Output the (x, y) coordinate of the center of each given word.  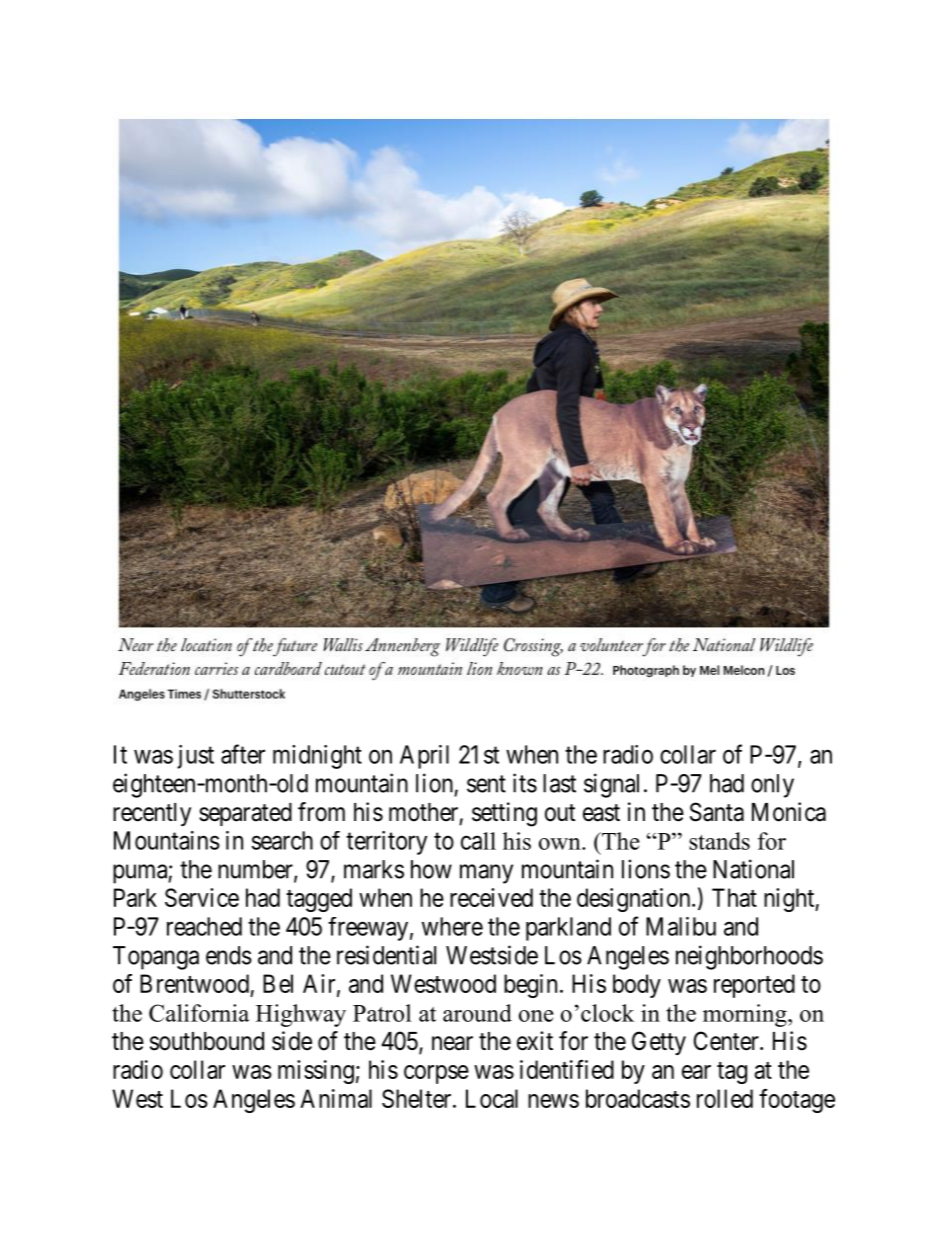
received (491, 897)
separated (245, 814)
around (477, 1013)
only (772, 786)
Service (202, 897)
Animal (336, 1098)
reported (754, 986)
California (199, 1013)
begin (530, 986)
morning (746, 1015)
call (478, 841)
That (734, 897)
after (243, 754)
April (424, 757)
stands (719, 841)
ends (229, 955)
